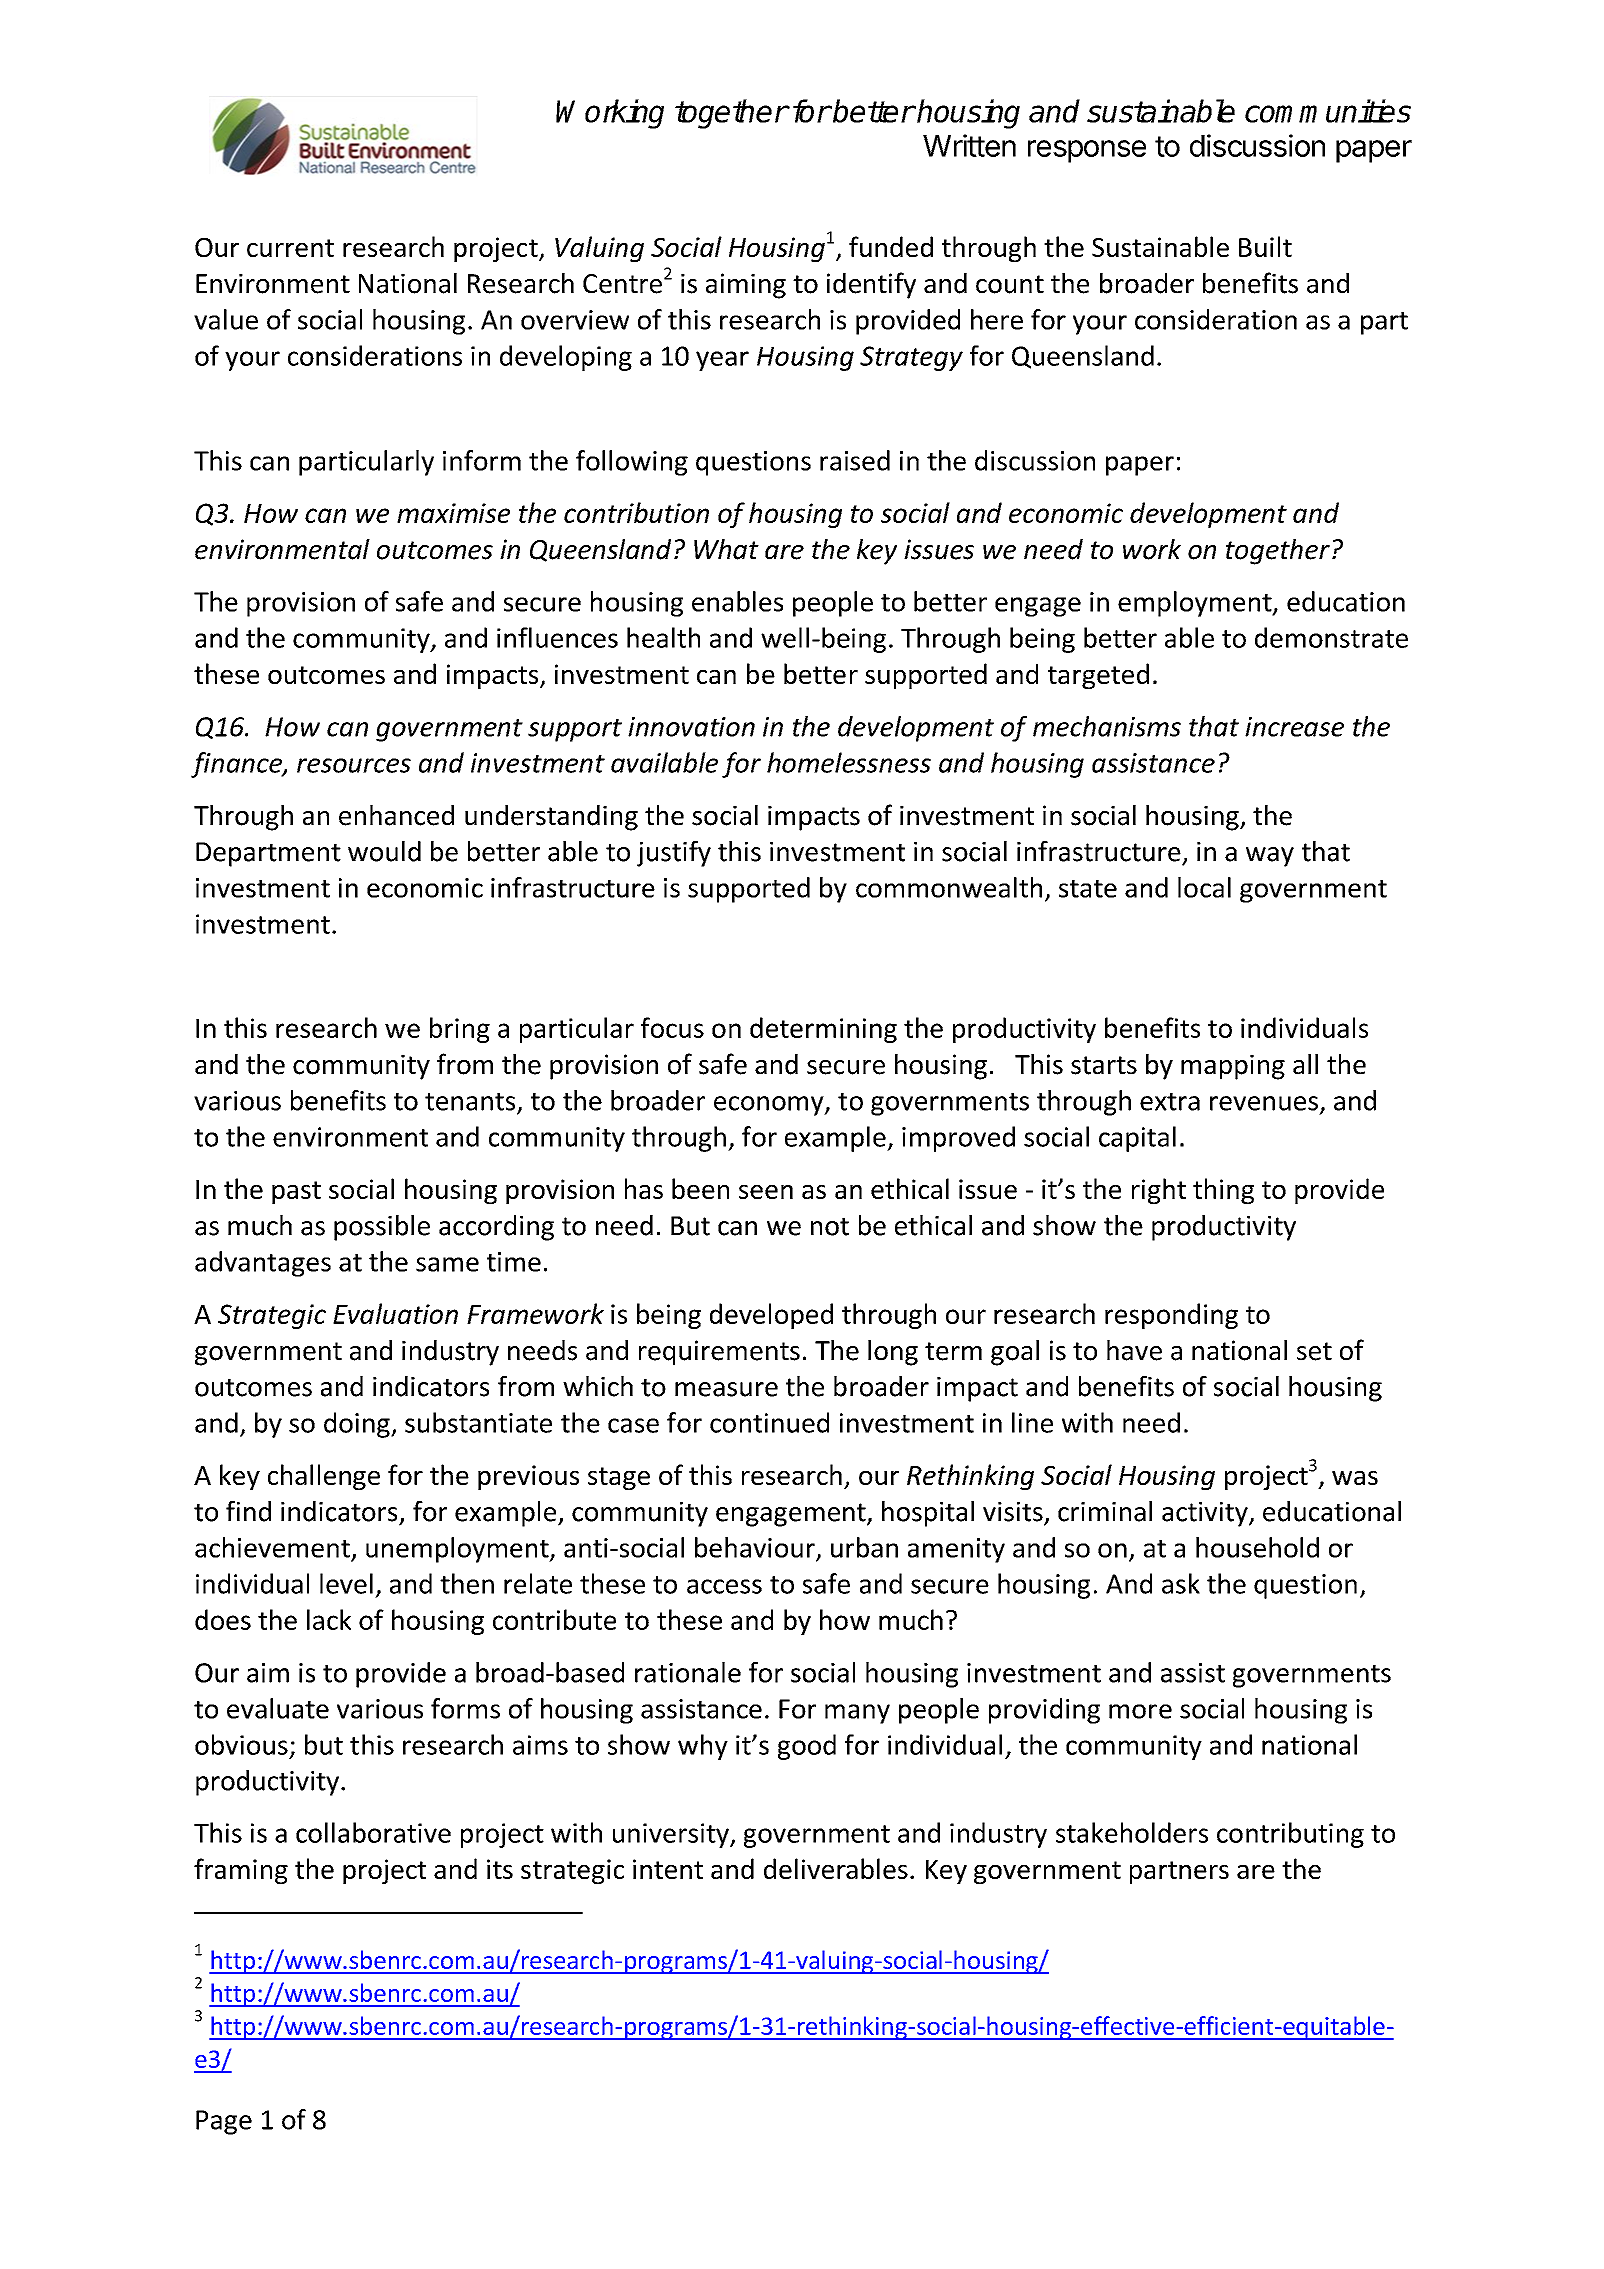 The height and width of the screenshot is (2269, 1604). What do you see at coordinates (290, 248) in the screenshot?
I see `current` at bounding box center [290, 248].
